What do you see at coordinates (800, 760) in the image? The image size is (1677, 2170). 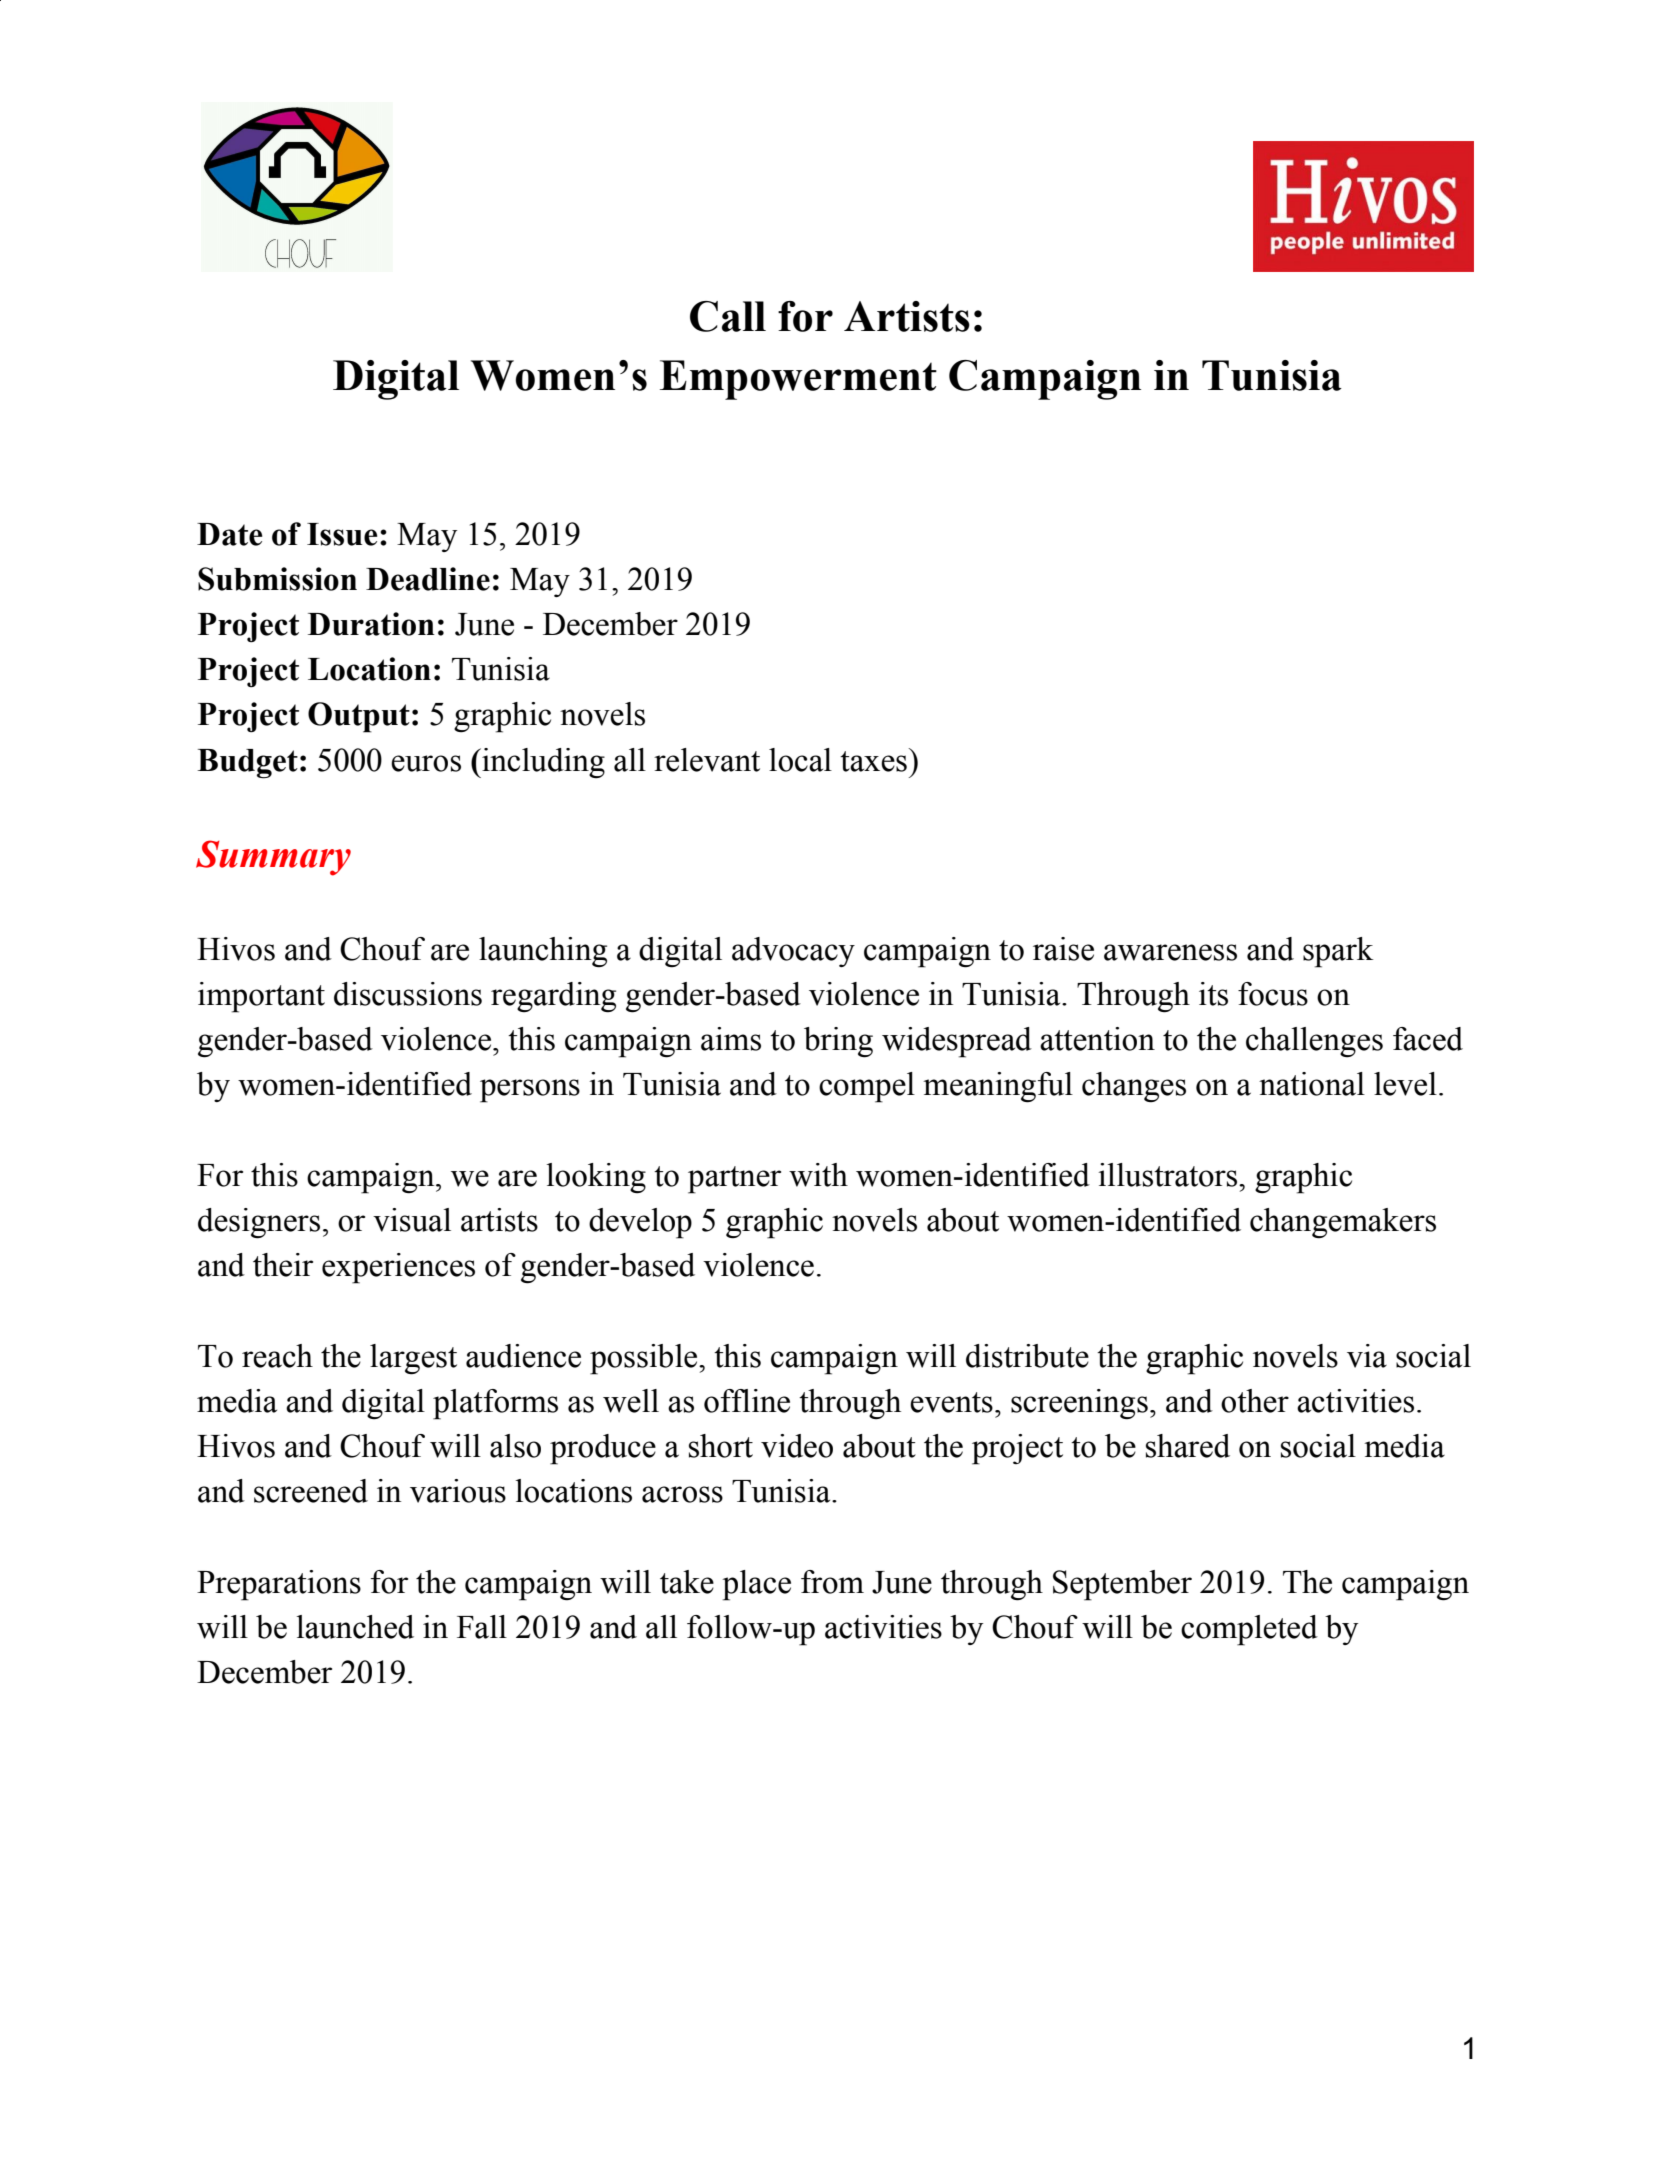 I see `local` at bounding box center [800, 760].
